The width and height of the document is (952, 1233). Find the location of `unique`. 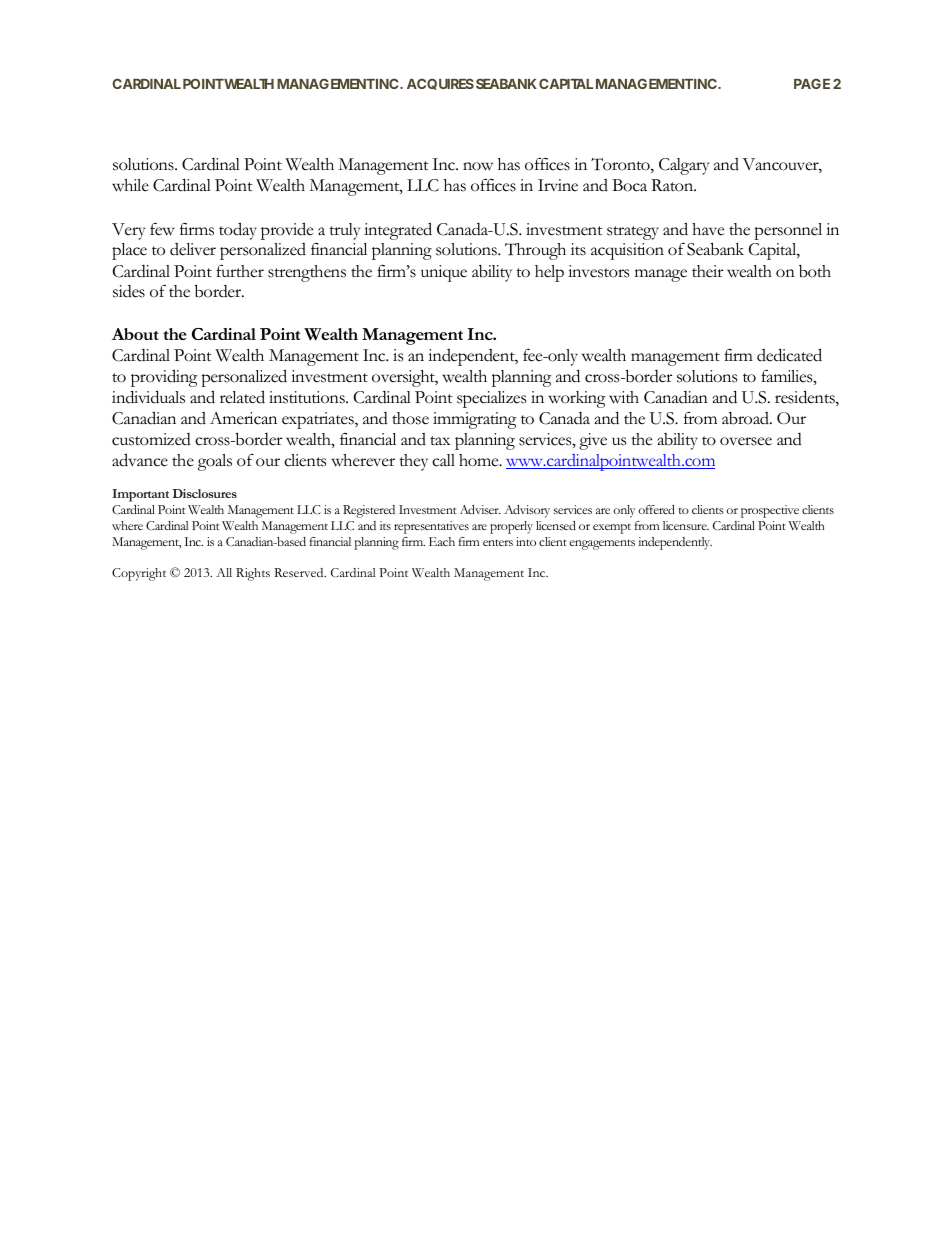

unique is located at coordinates (444, 273).
